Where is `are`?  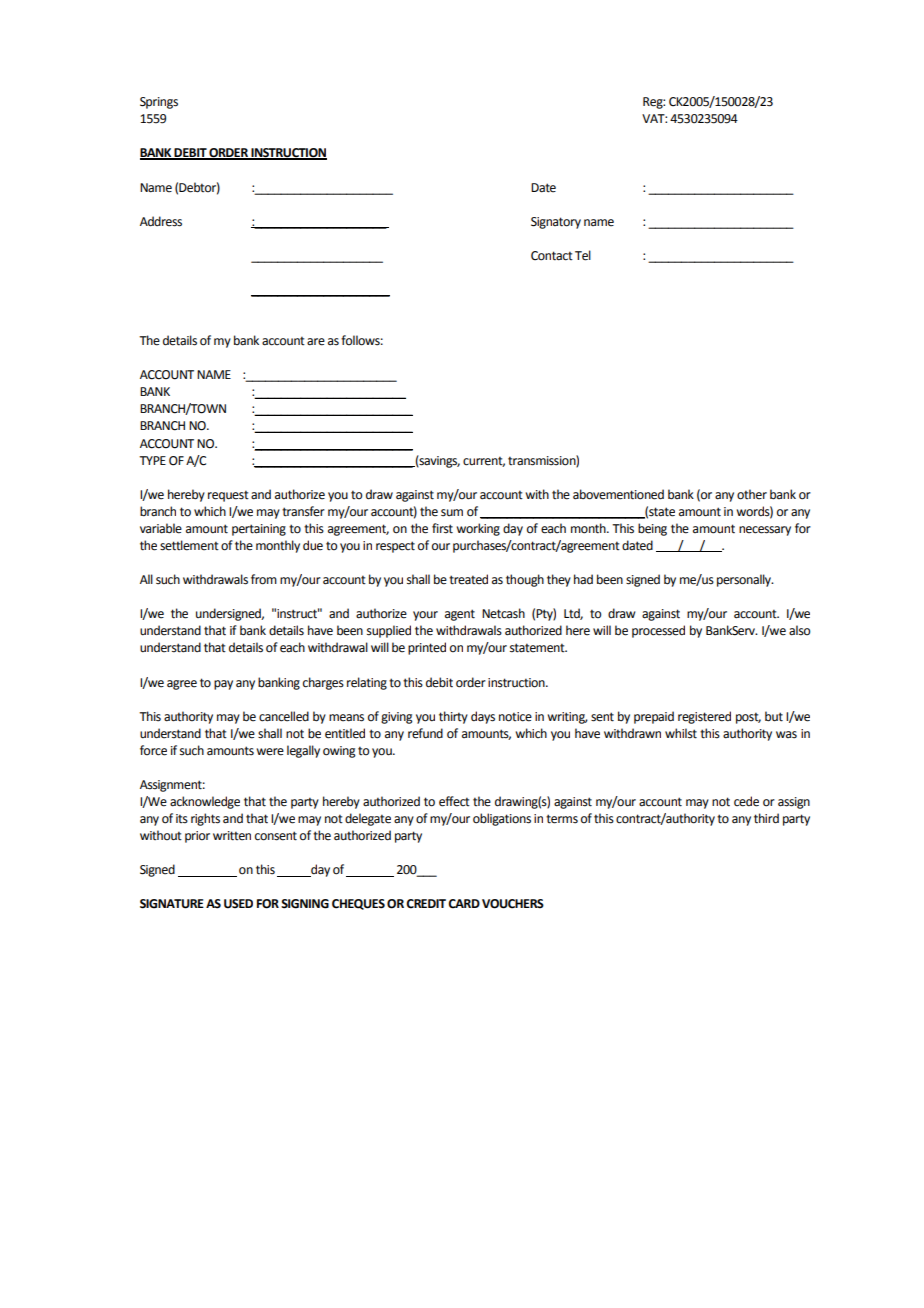
are is located at coordinates (316, 342).
